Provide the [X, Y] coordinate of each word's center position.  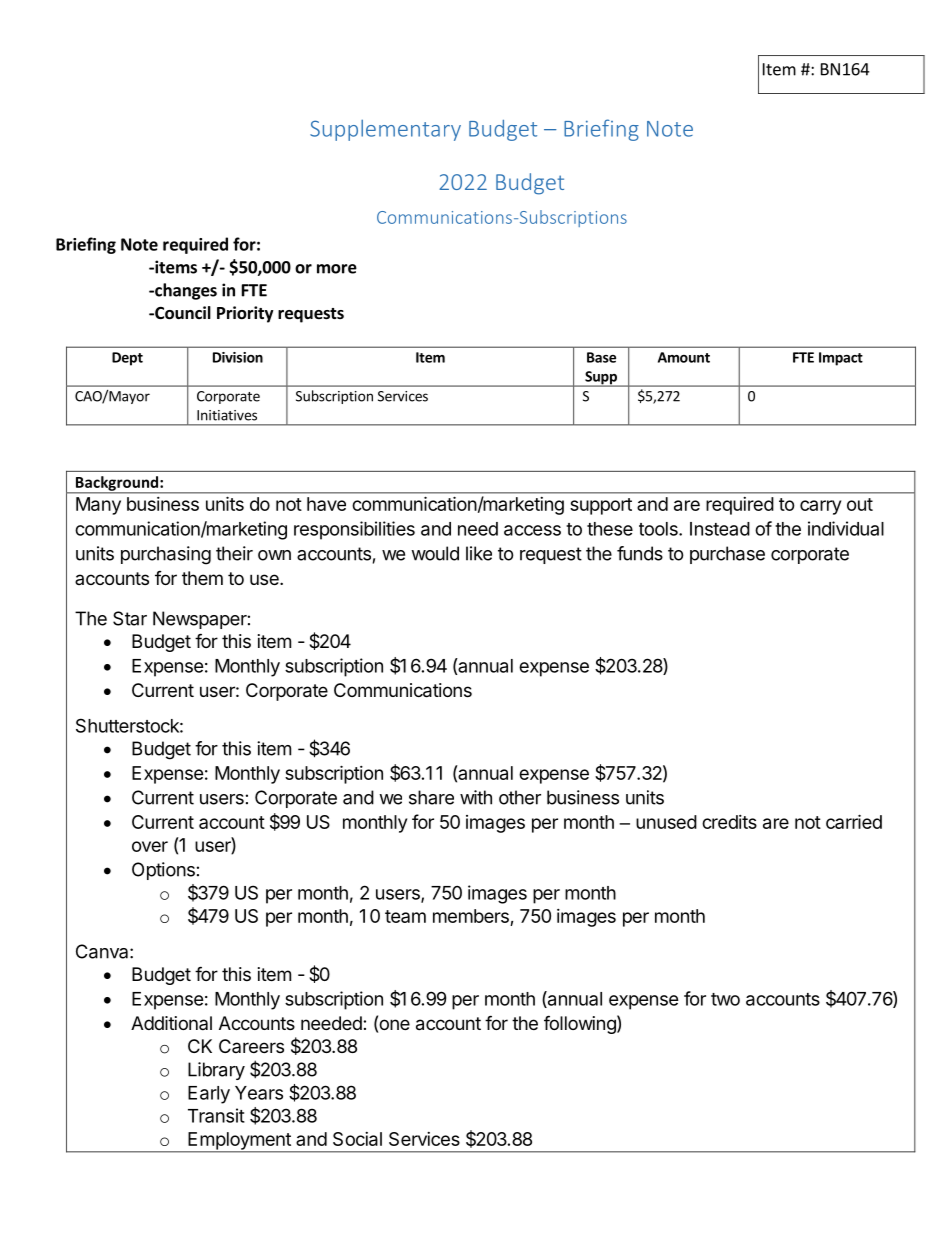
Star [130, 618]
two [725, 999]
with [476, 797]
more [337, 269]
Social [357, 1139]
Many [98, 506]
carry [820, 507]
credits [729, 822]
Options [163, 871]
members [471, 916]
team [405, 916]
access [532, 530]
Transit [216, 1115]
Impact [841, 359]
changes [185, 291]
